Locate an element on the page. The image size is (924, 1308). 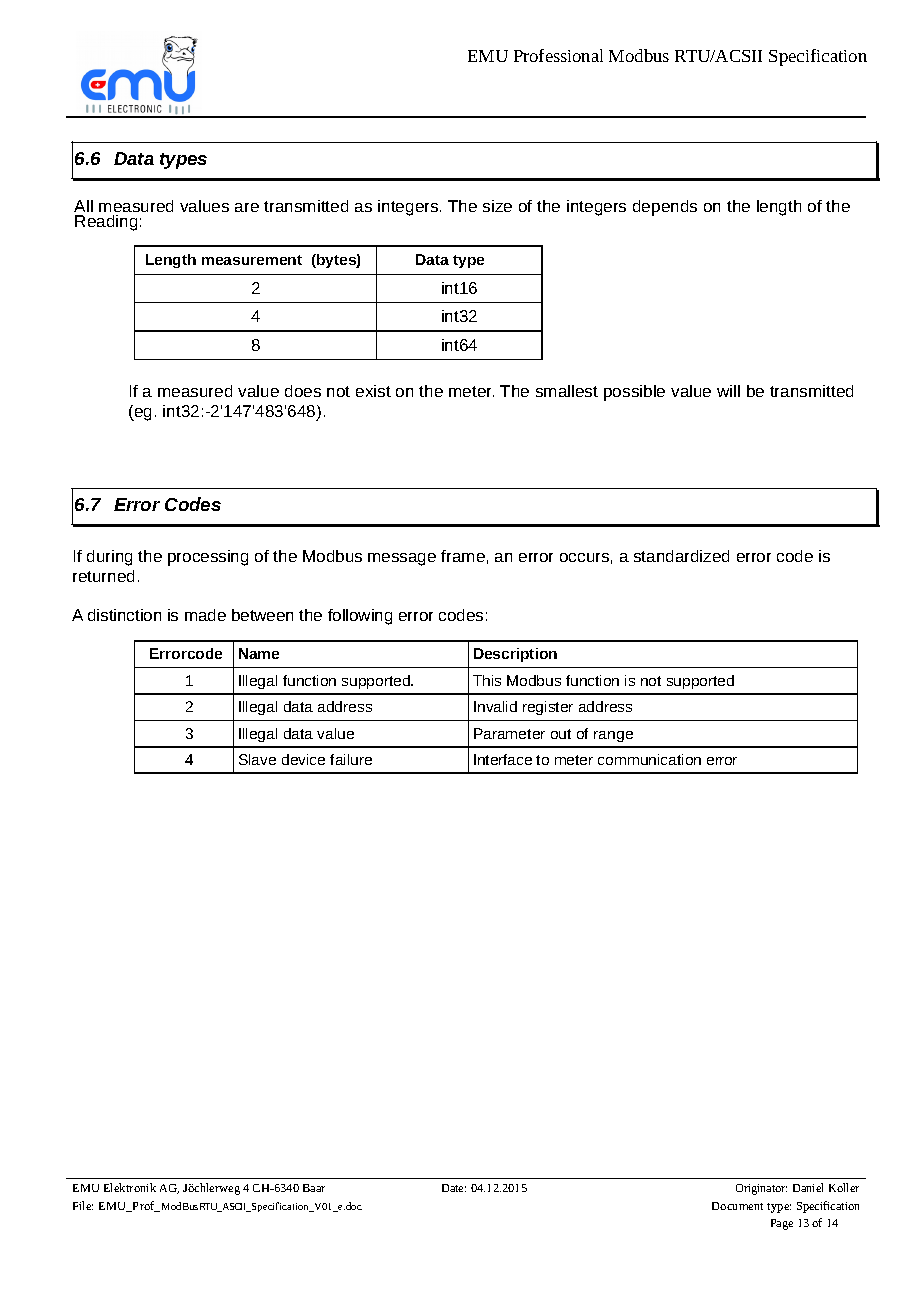
communication is located at coordinates (649, 759).
